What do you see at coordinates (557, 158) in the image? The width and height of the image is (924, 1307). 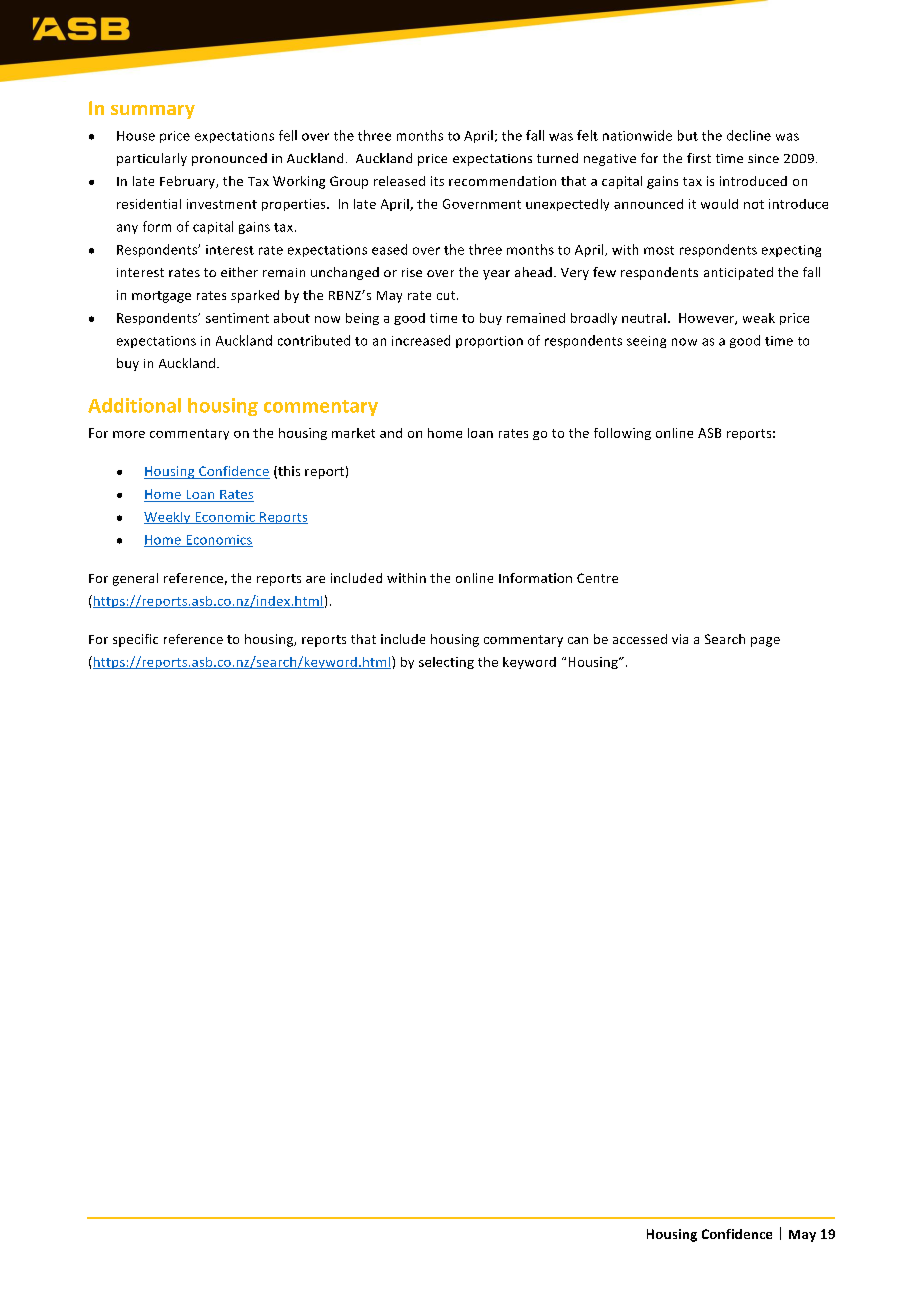 I see `turned` at bounding box center [557, 158].
